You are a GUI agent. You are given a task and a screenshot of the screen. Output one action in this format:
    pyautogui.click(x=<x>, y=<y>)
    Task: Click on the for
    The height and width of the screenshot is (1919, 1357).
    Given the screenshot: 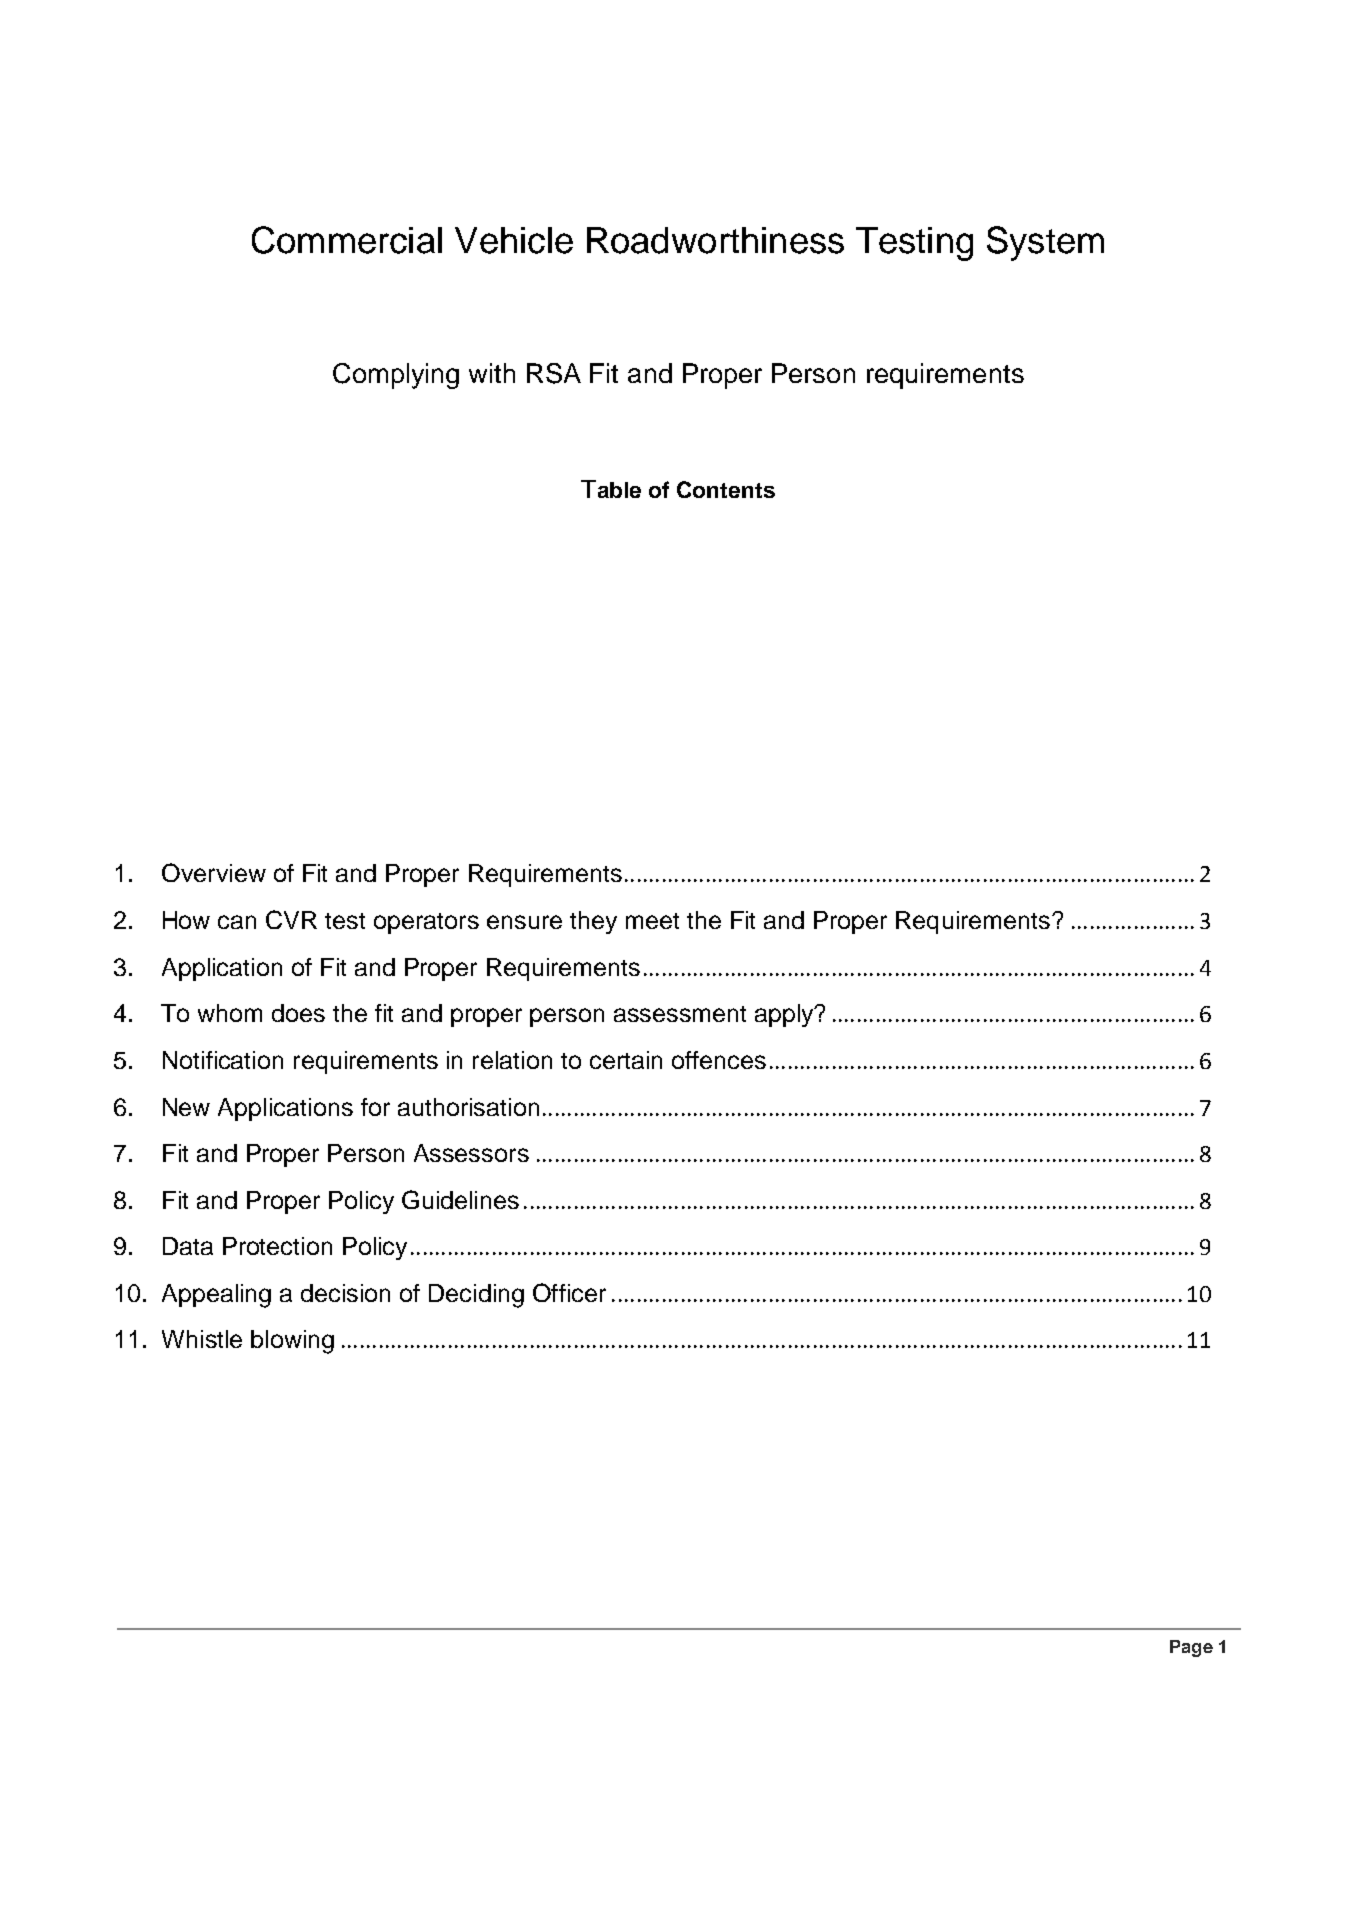 What is the action you would take?
    pyautogui.click(x=375, y=1107)
